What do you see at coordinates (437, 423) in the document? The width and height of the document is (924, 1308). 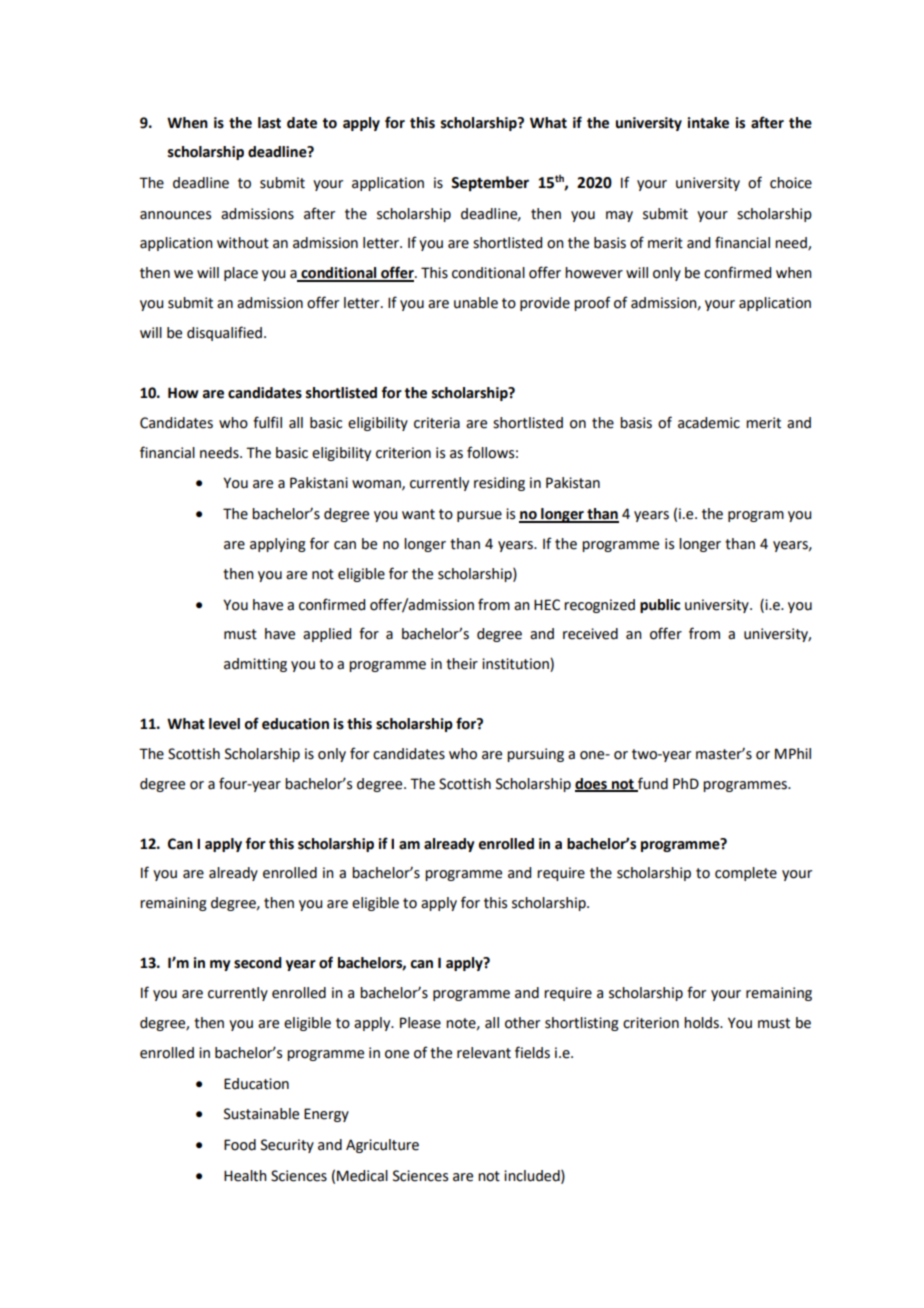 I see `criteria` at bounding box center [437, 423].
